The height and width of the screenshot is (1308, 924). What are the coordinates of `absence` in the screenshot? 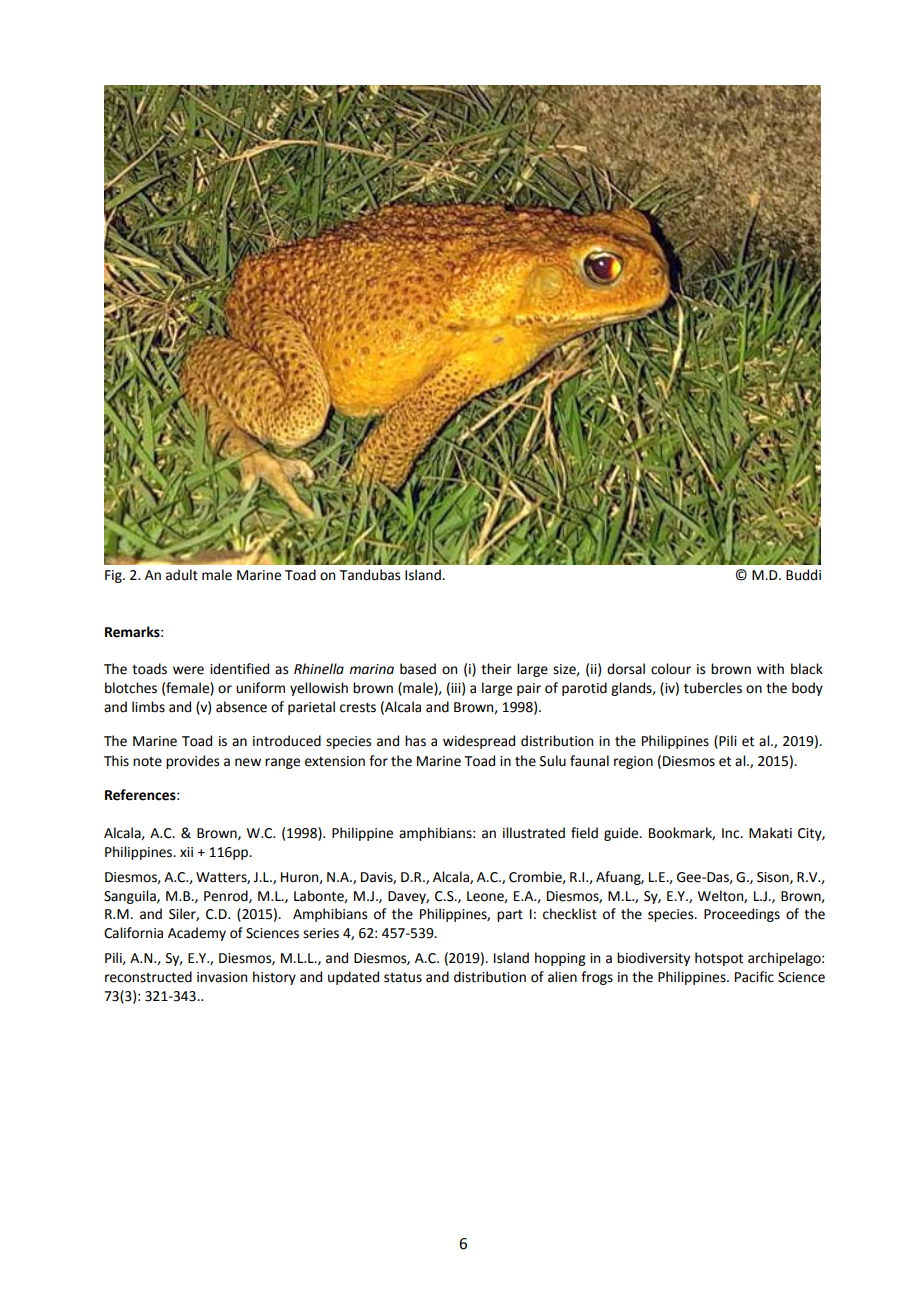 It's located at (241, 707).
